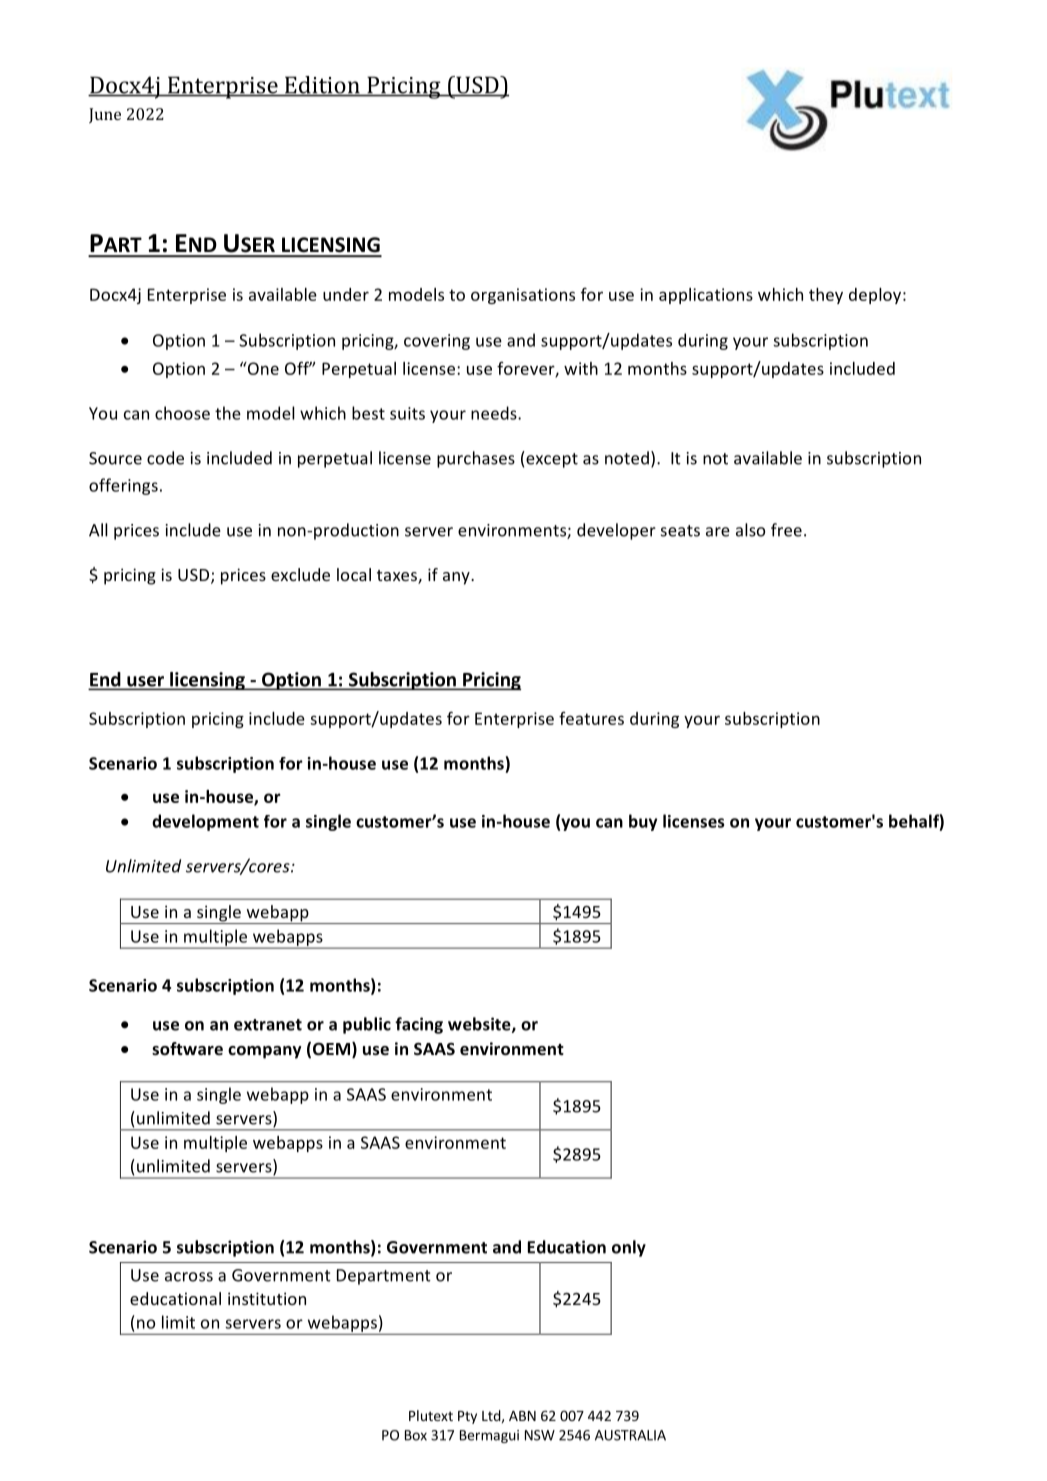 The width and height of the screenshot is (1047, 1481). What do you see at coordinates (750, 530) in the screenshot?
I see `also` at bounding box center [750, 530].
